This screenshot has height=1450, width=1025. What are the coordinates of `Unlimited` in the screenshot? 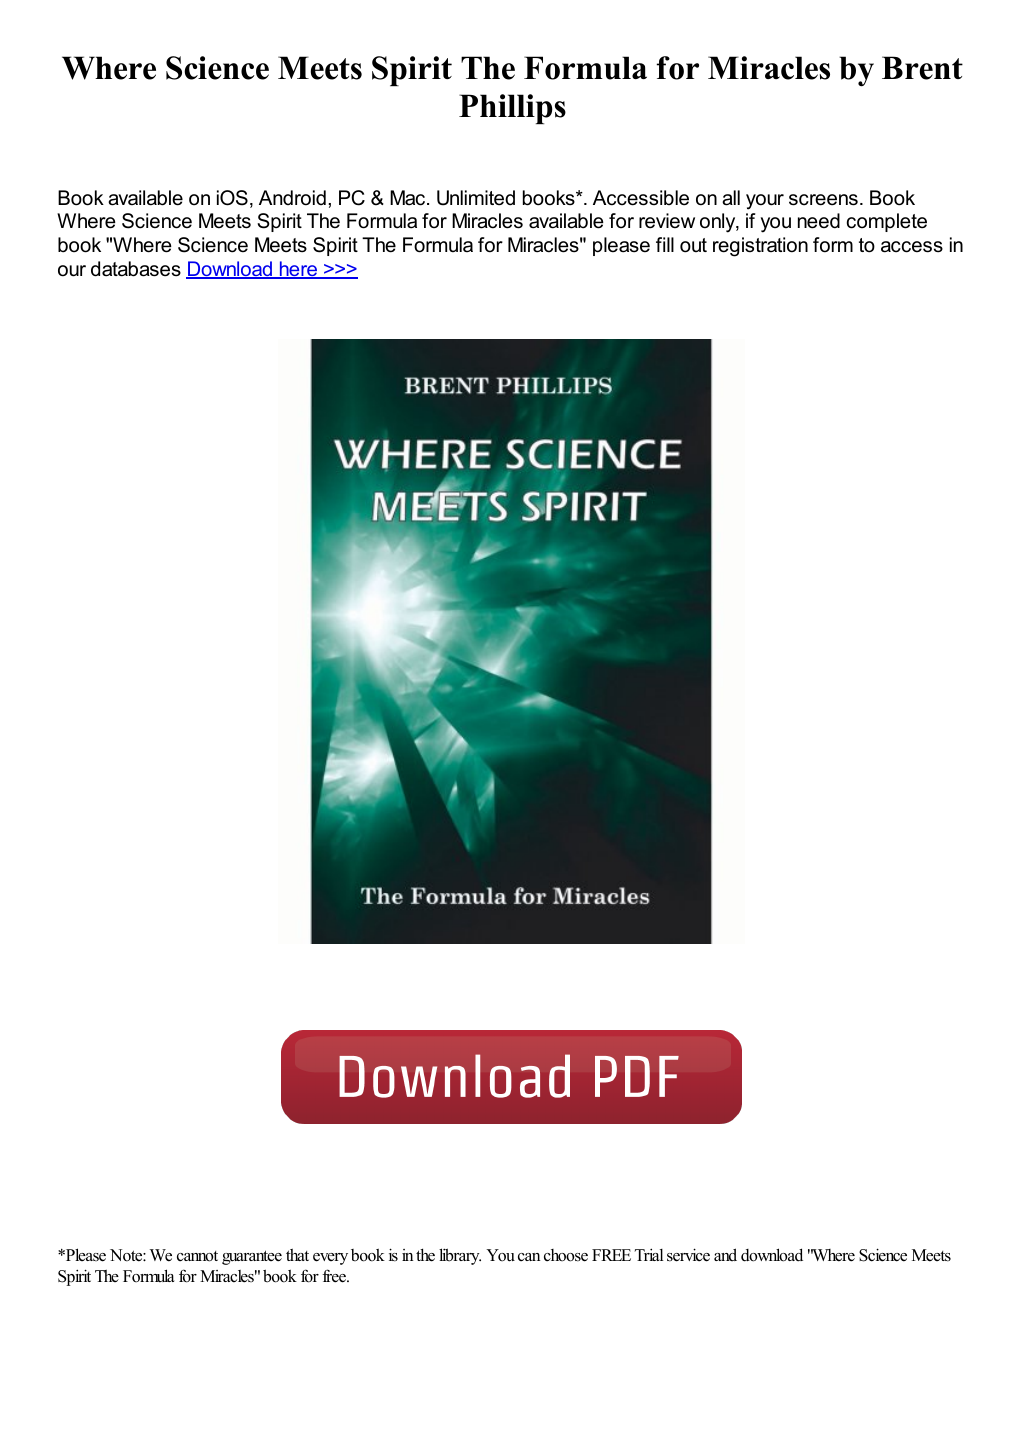 It's located at (476, 198).
